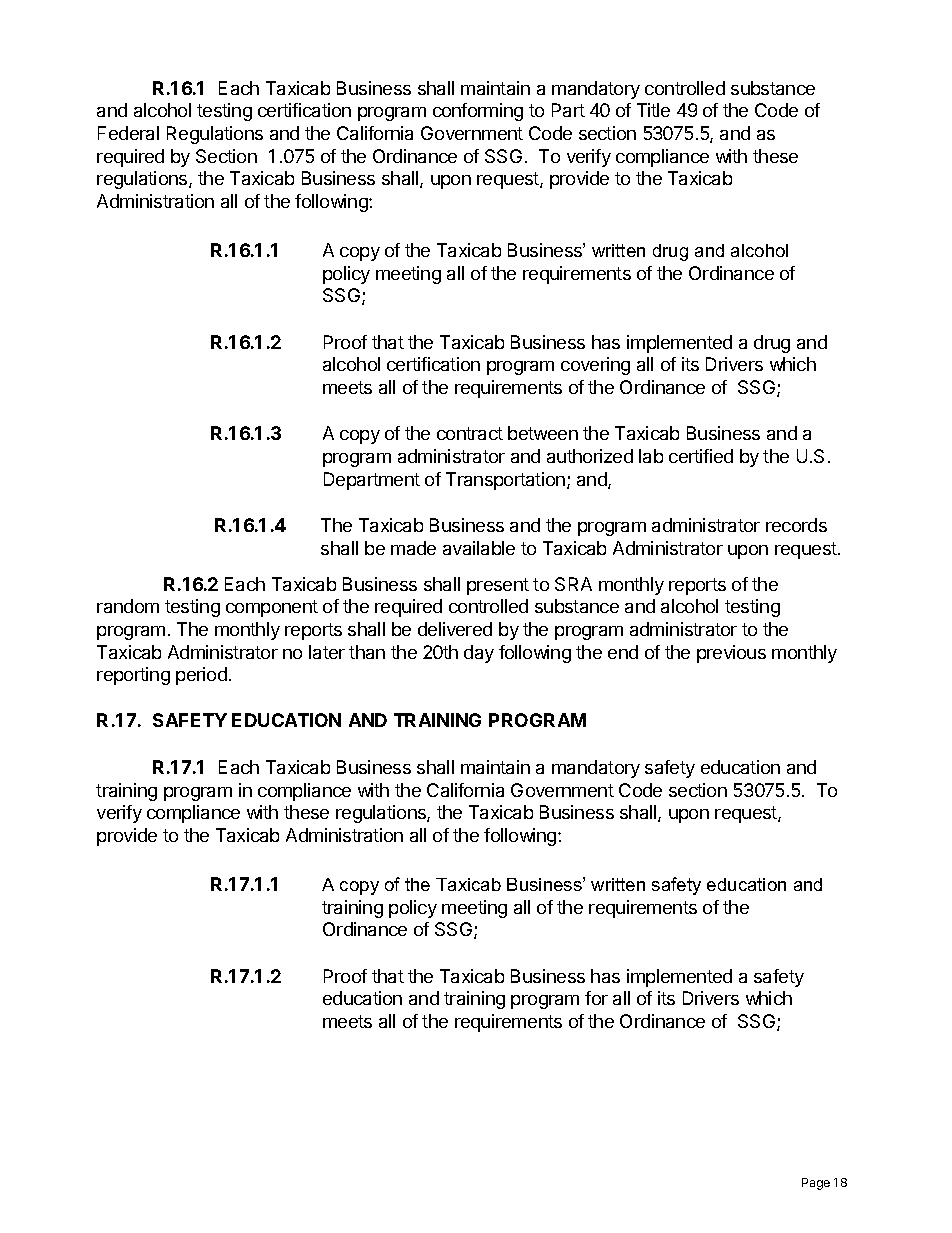 The height and width of the screenshot is (1233, 952). What do you see at coordinates (133, 676) in the screenshot?
I see `reporting` at bounding box center [133, 676].
